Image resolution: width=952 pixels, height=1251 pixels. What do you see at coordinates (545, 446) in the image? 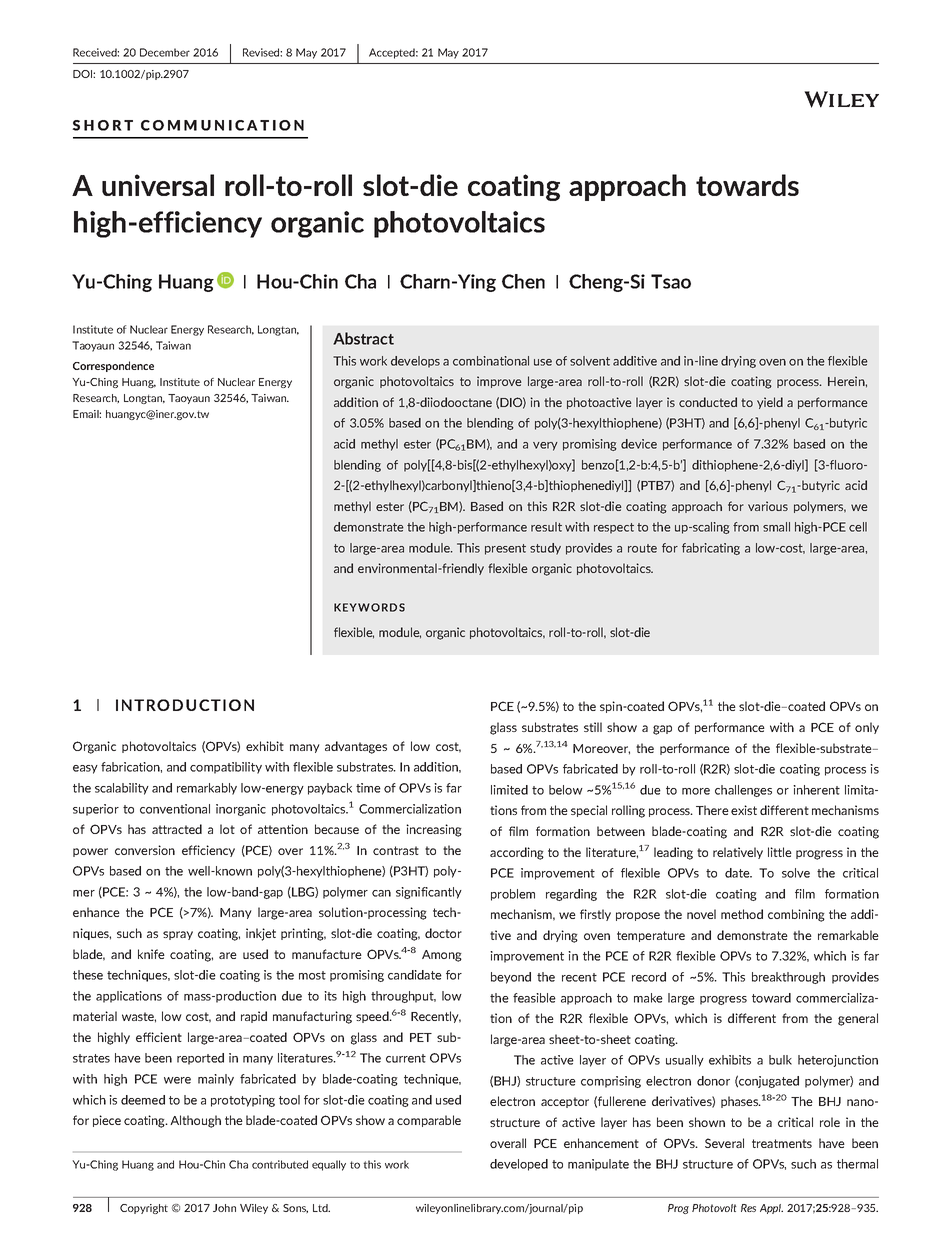
I see `very` at bounding box center [545, 446].
